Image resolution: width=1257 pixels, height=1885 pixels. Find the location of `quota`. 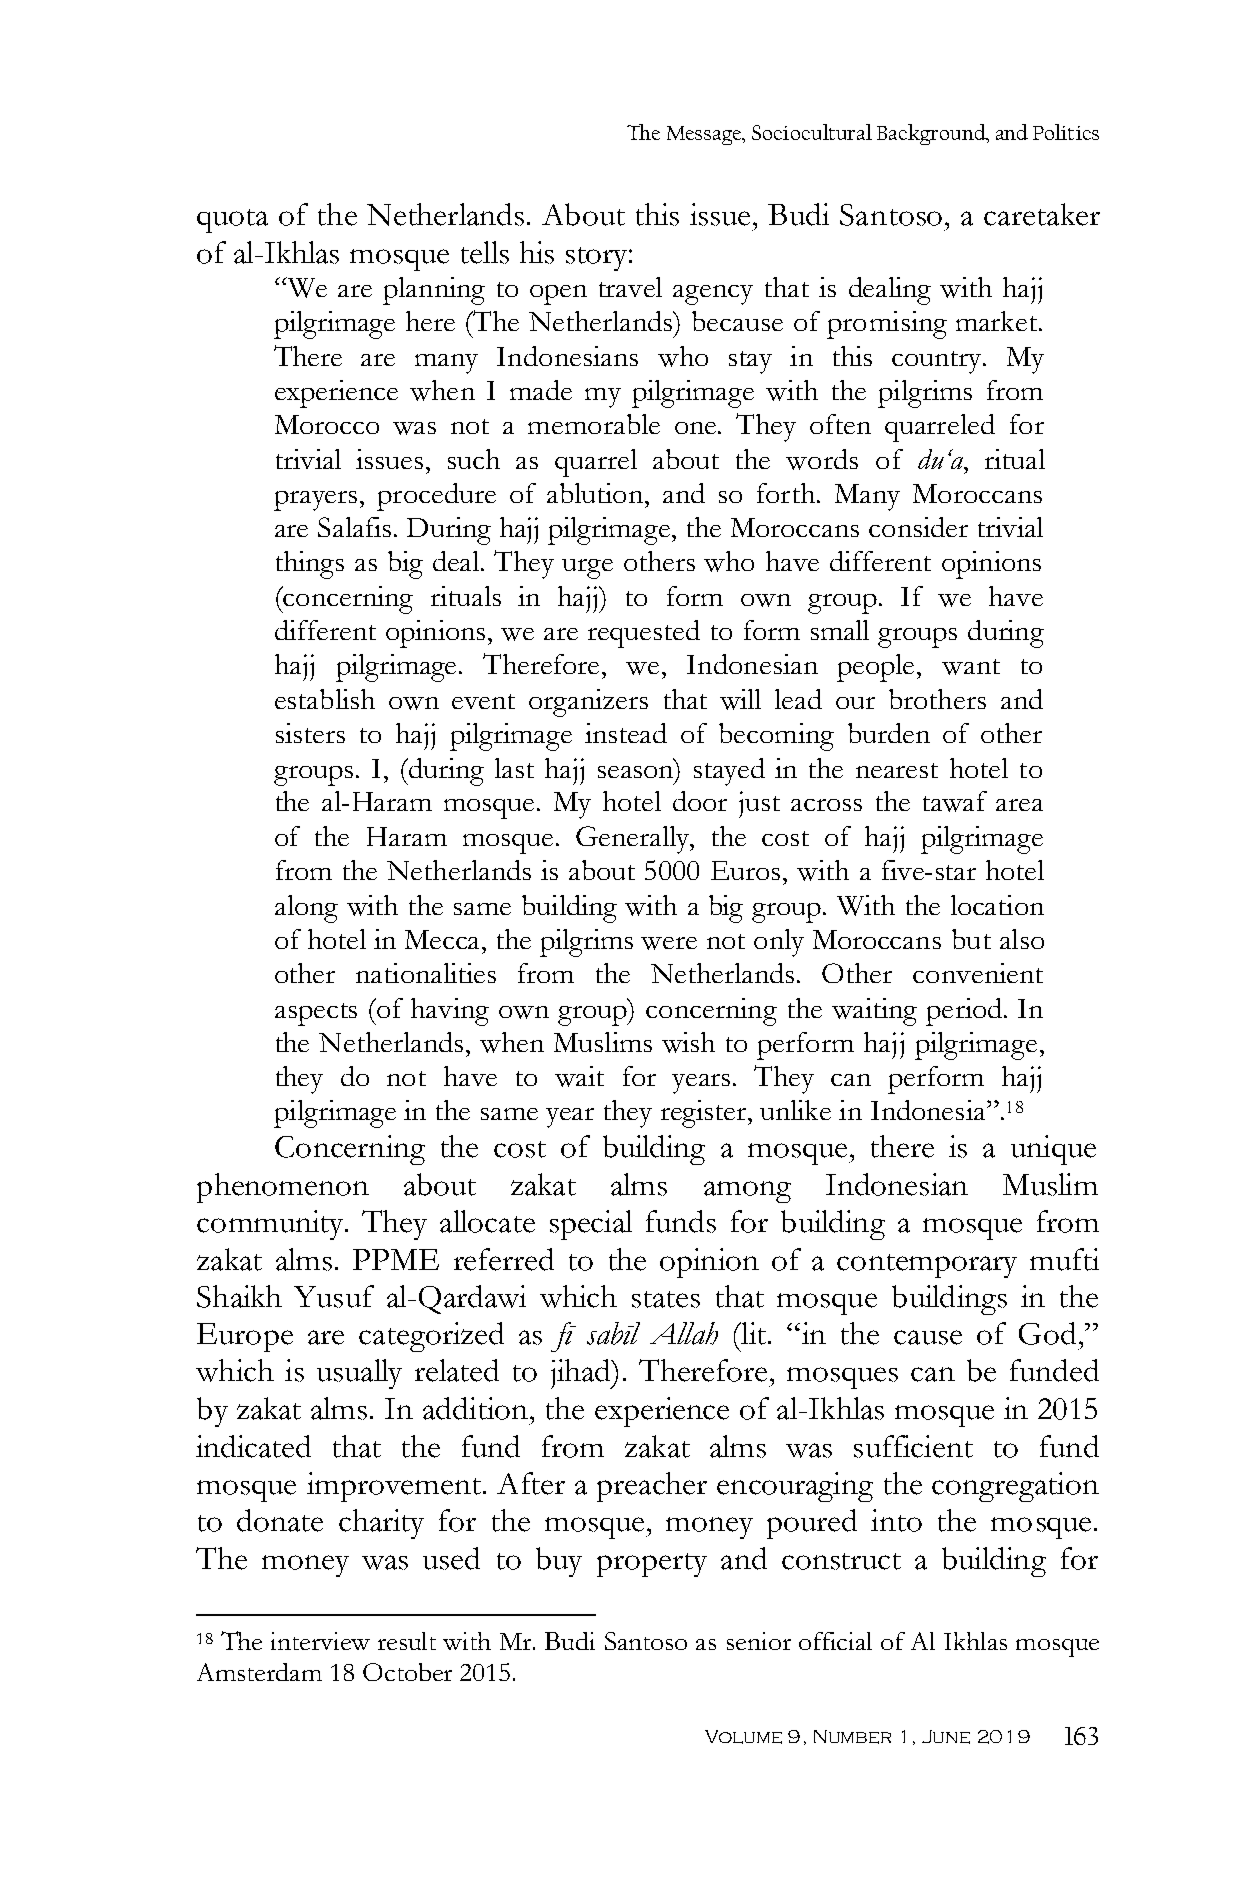

quota is located at coordinates (232, 221).
